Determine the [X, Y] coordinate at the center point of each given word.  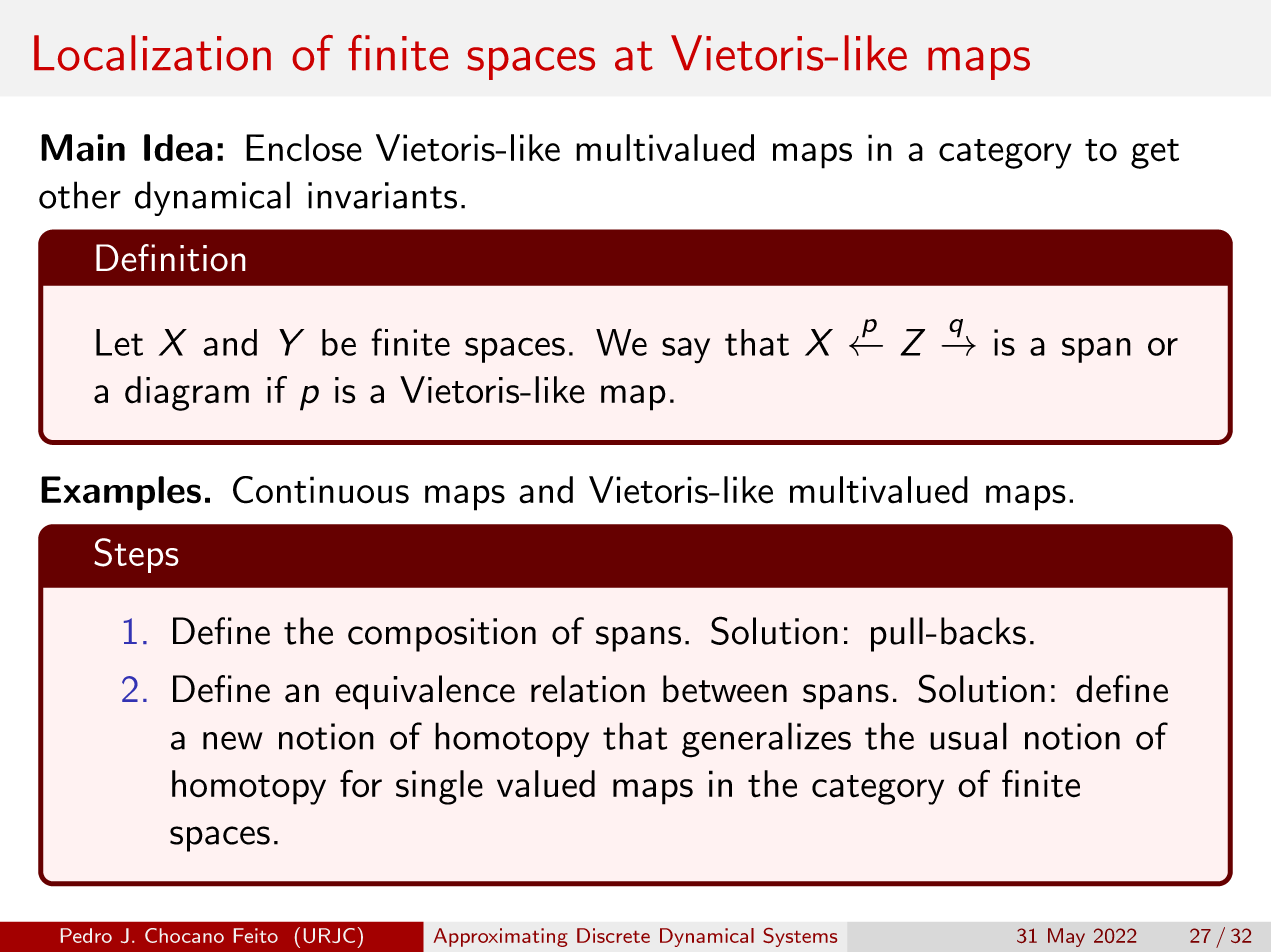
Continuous [321, 490]
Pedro [86, 935]
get [1155, 154]
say [686, 350]
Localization [152, 53]
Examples [121, 493]
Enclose [304, 148]
